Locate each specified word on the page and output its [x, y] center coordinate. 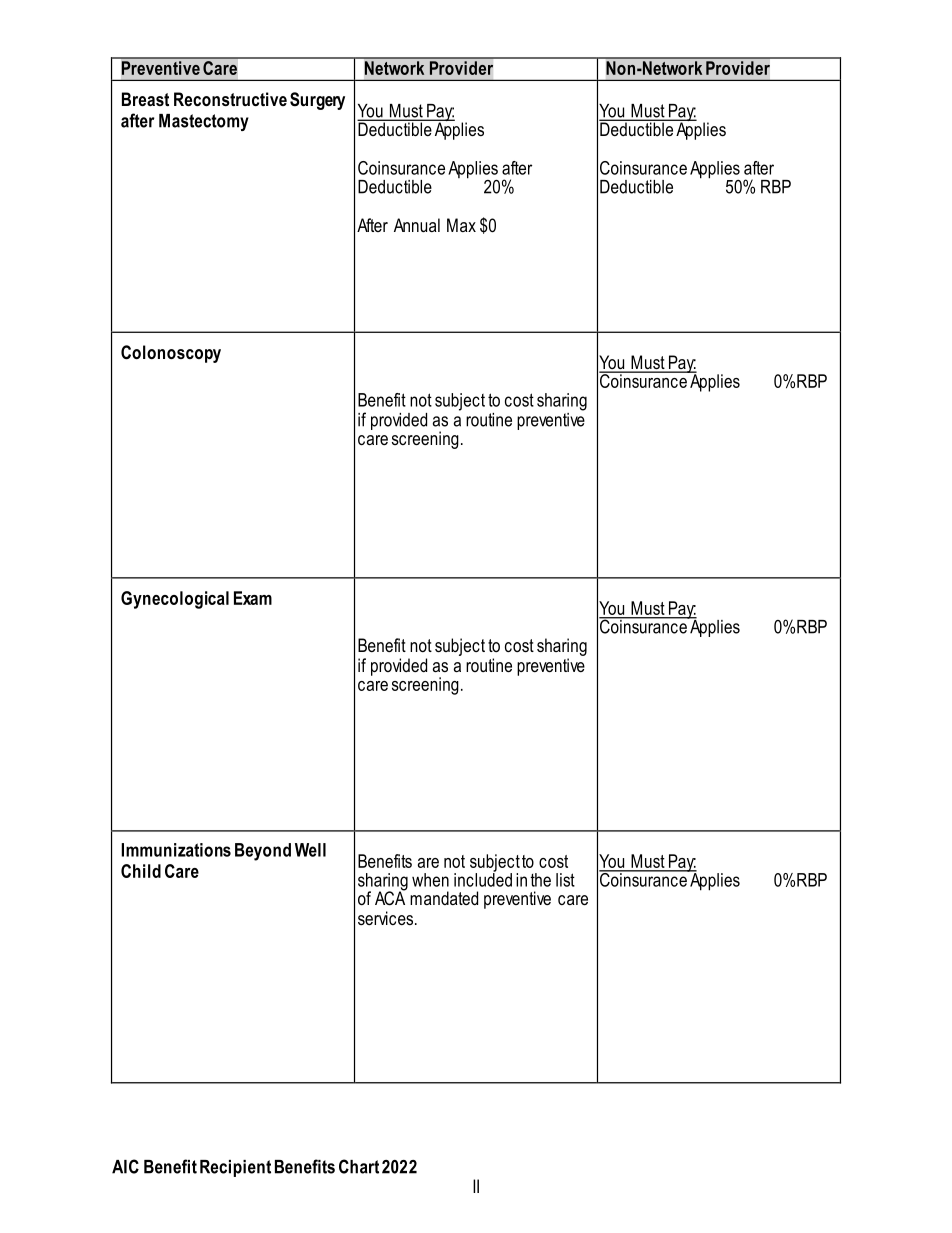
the [540, 880]
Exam [253, 598]
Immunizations [176, 850]
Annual [417, 225]
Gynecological [175, 600]
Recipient [235, 1168]
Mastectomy [204, 122]
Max [461, 225]
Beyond [263, 852]
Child [141, 871]
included [483, 879]
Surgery [317, 101]
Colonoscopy [171, 354]
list [565, 880]
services [387, 918]
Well [310, 850]
